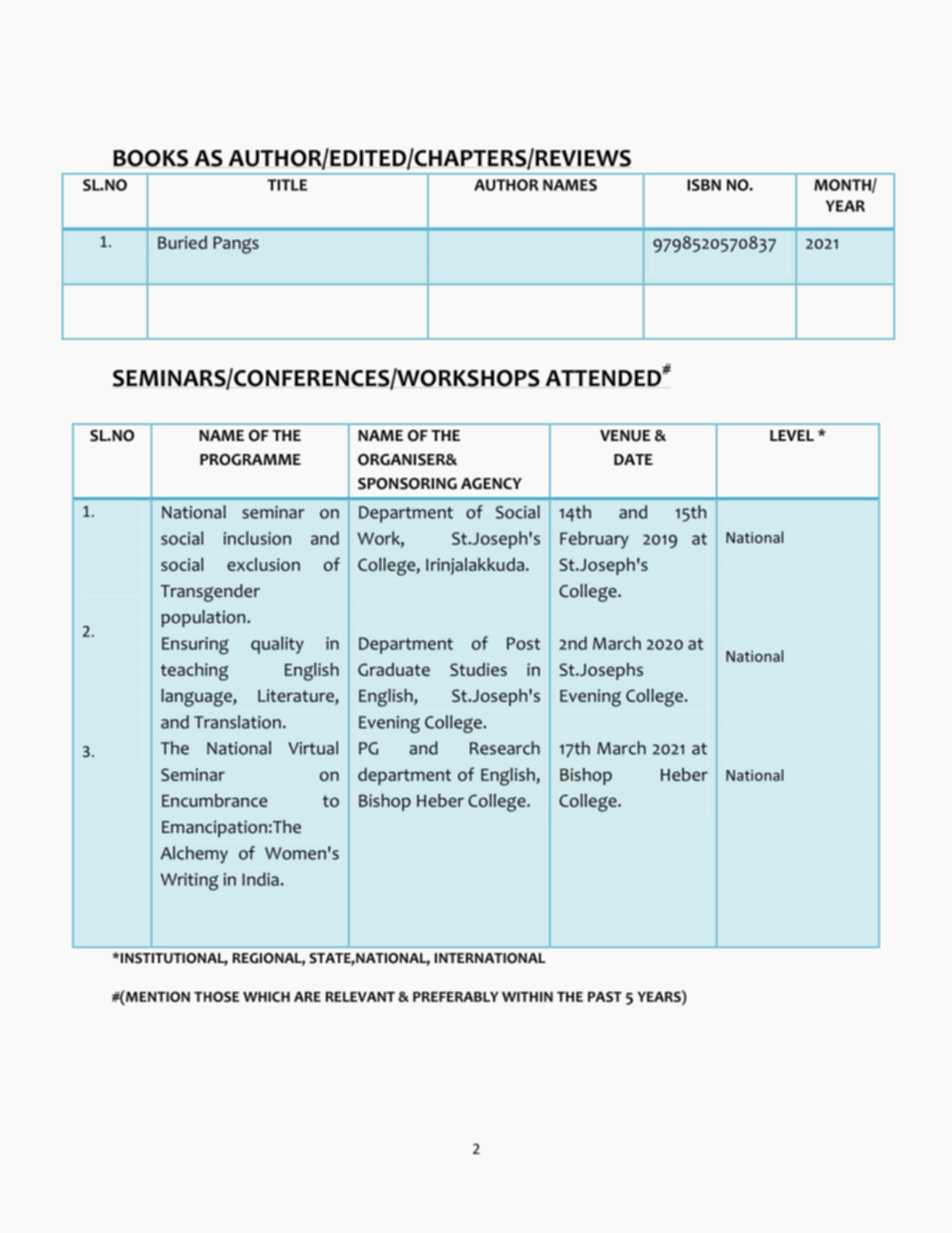  Describe the element at coordinates (605, 996) in the document. I see `PAST` at that location.
